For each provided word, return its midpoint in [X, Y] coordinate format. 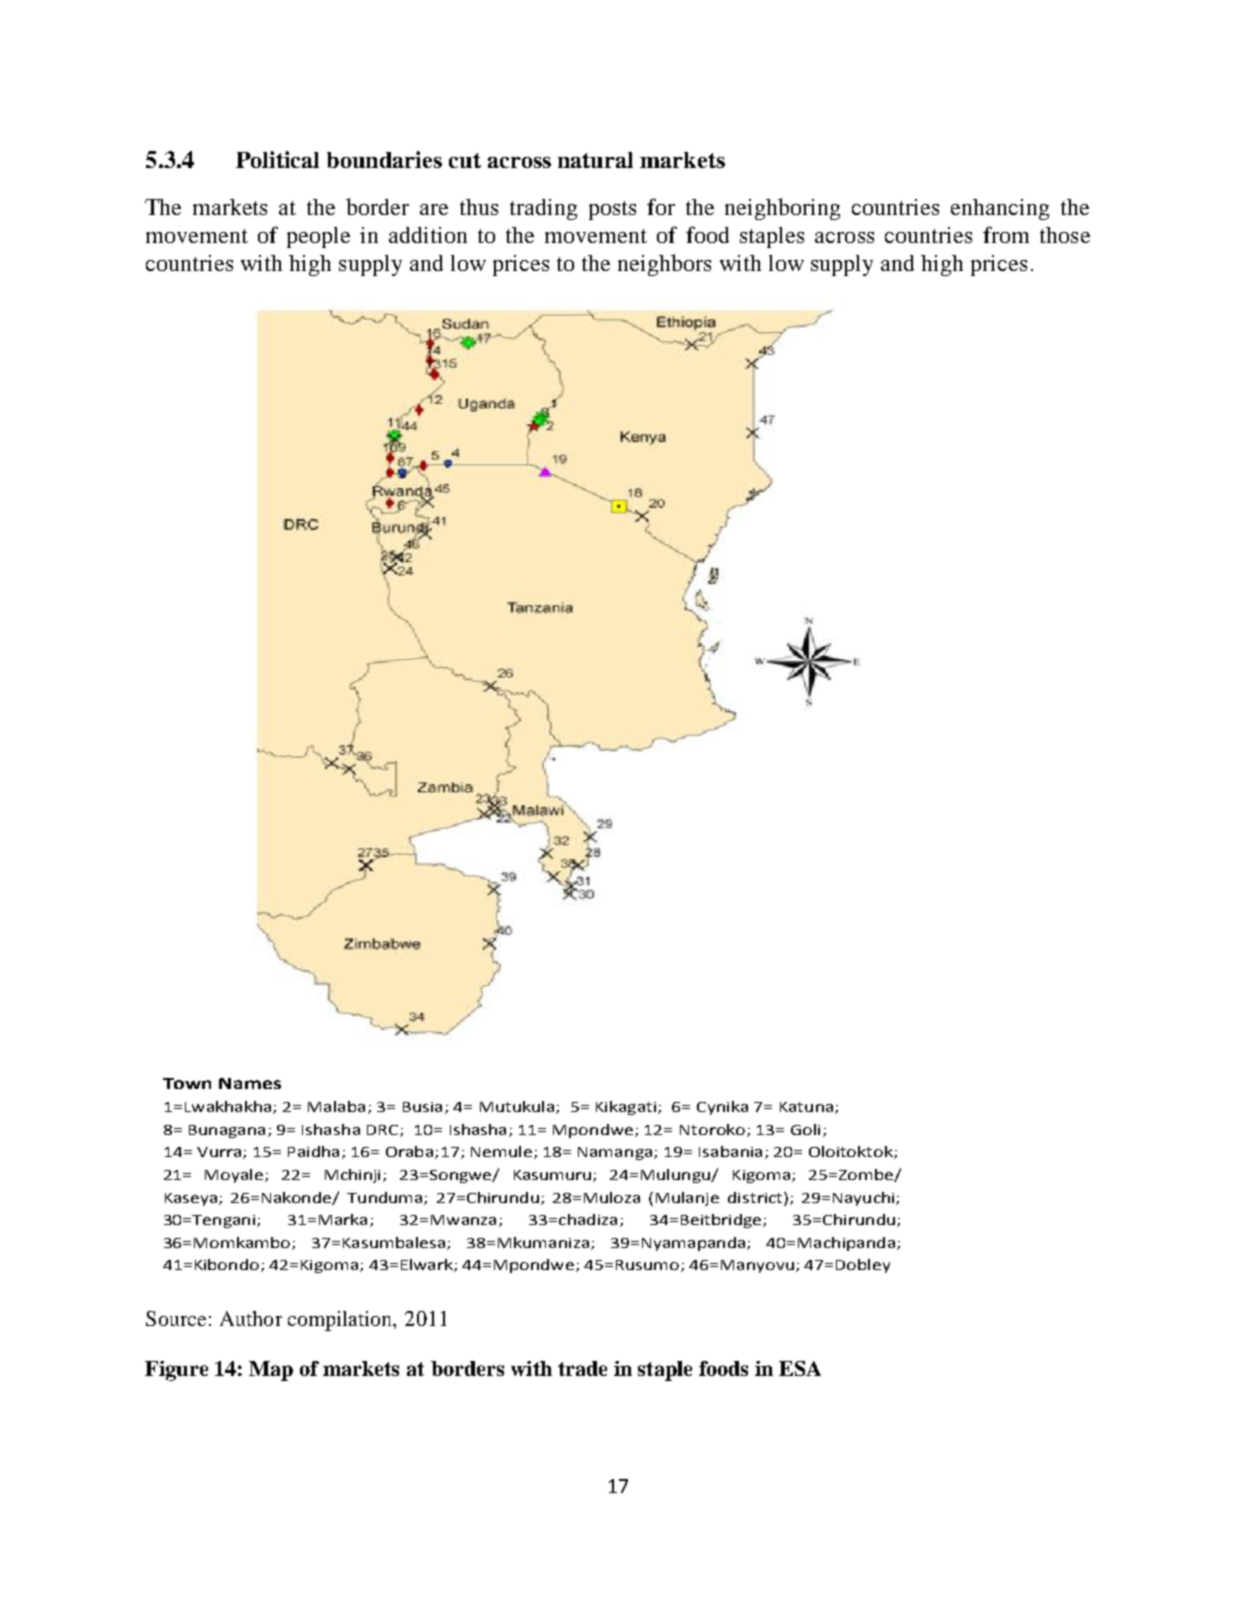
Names [250, 1083]
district [756, 1197]
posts [612, 210]
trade [582, 1368]
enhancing [1000, 209]
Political [277, 159]
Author [251, 1318]
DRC [384, 1131]
